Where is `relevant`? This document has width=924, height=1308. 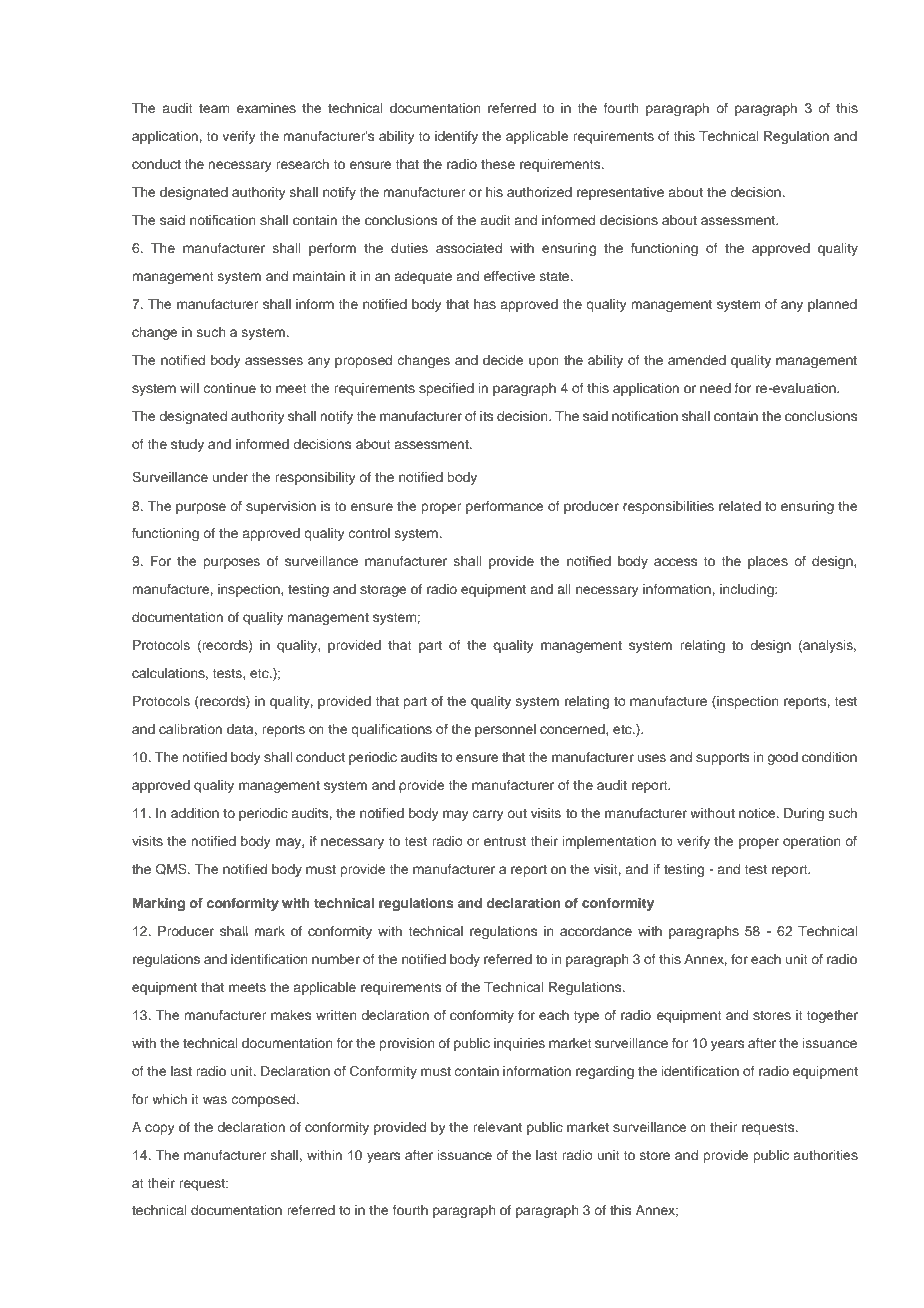 relevant is located at coordinates (497, 1127).
